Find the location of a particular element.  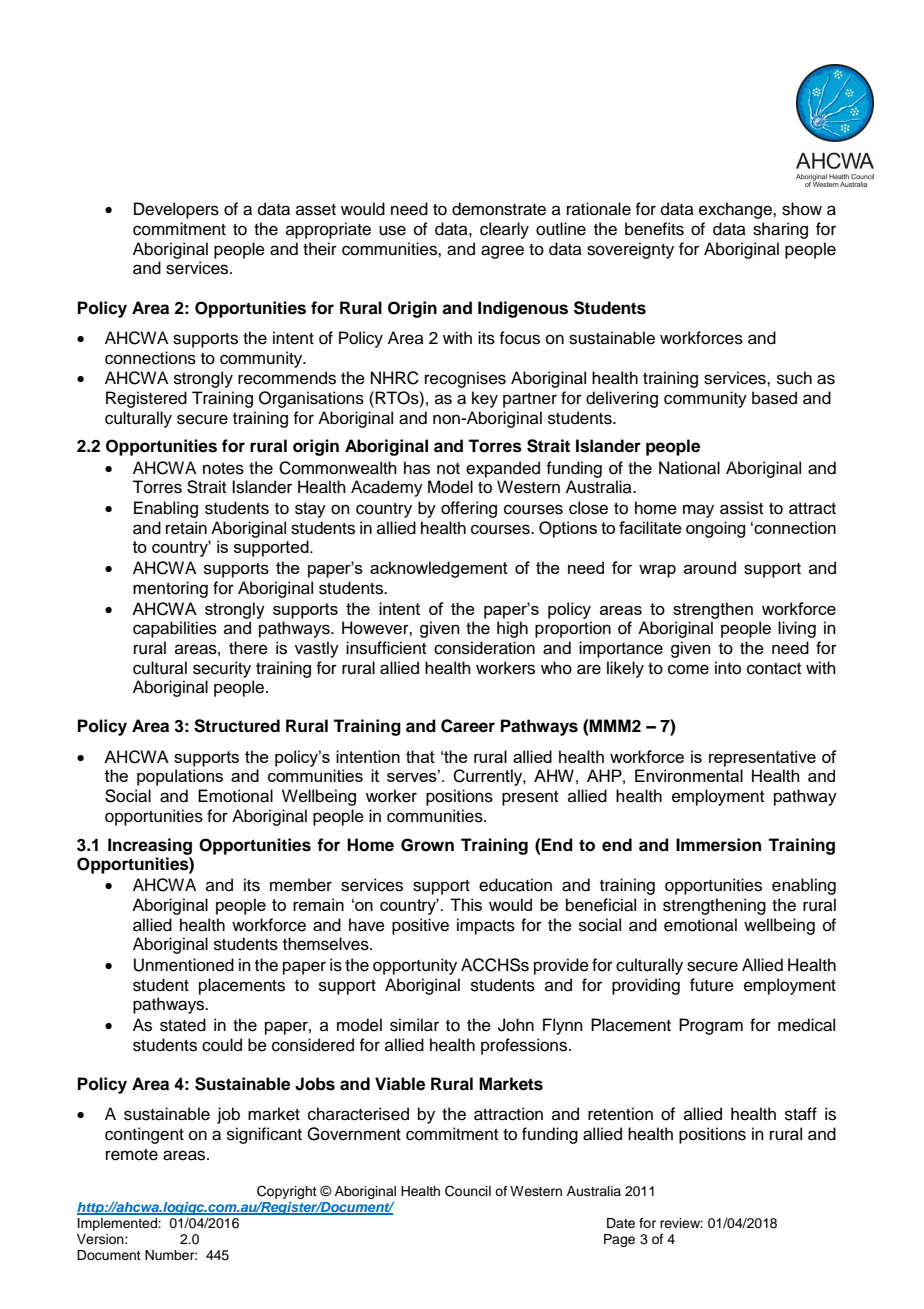

into is located at coordinates (728, 668).
